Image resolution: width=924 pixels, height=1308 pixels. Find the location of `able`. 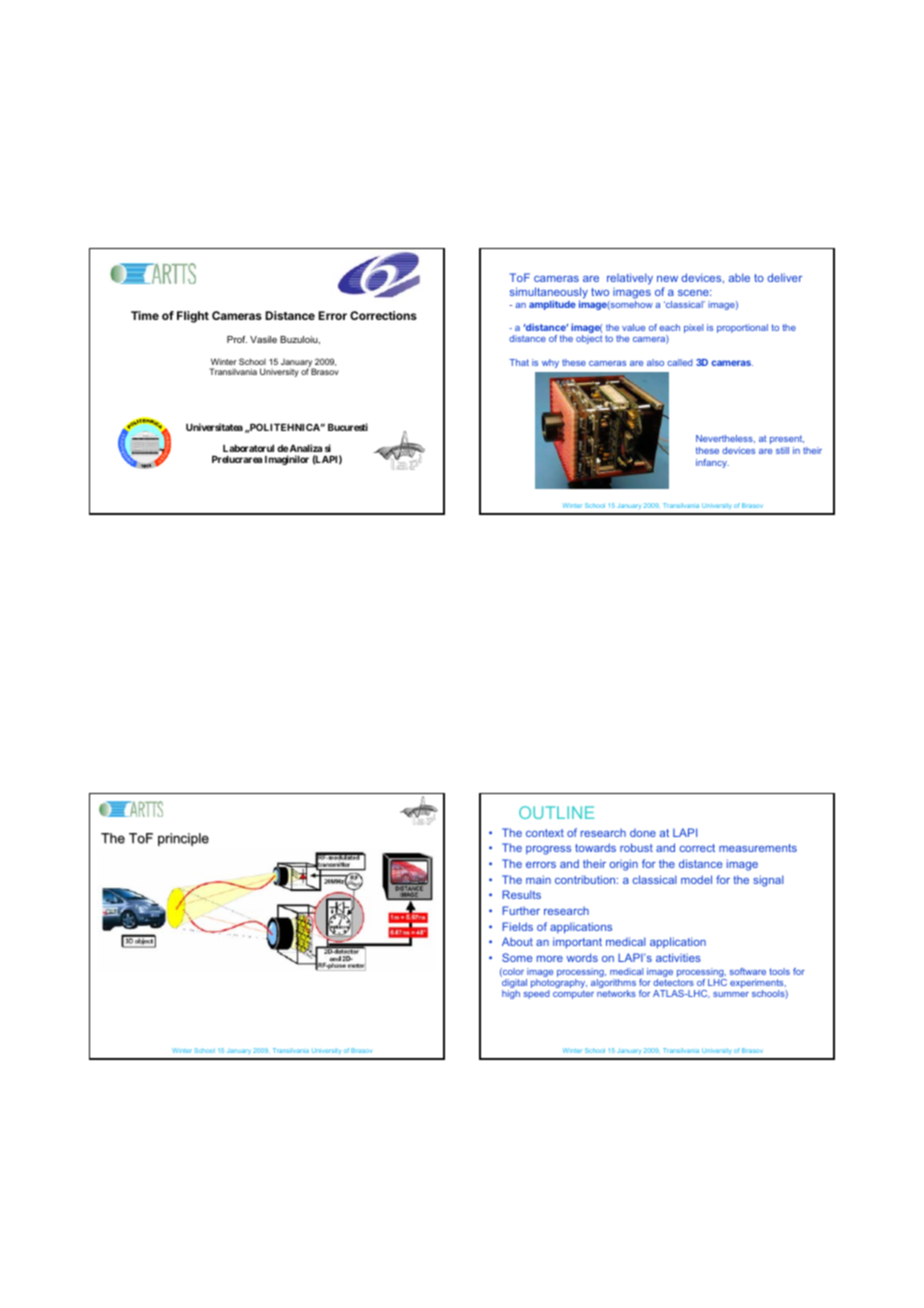

able is located at coordinates (739, 277).
